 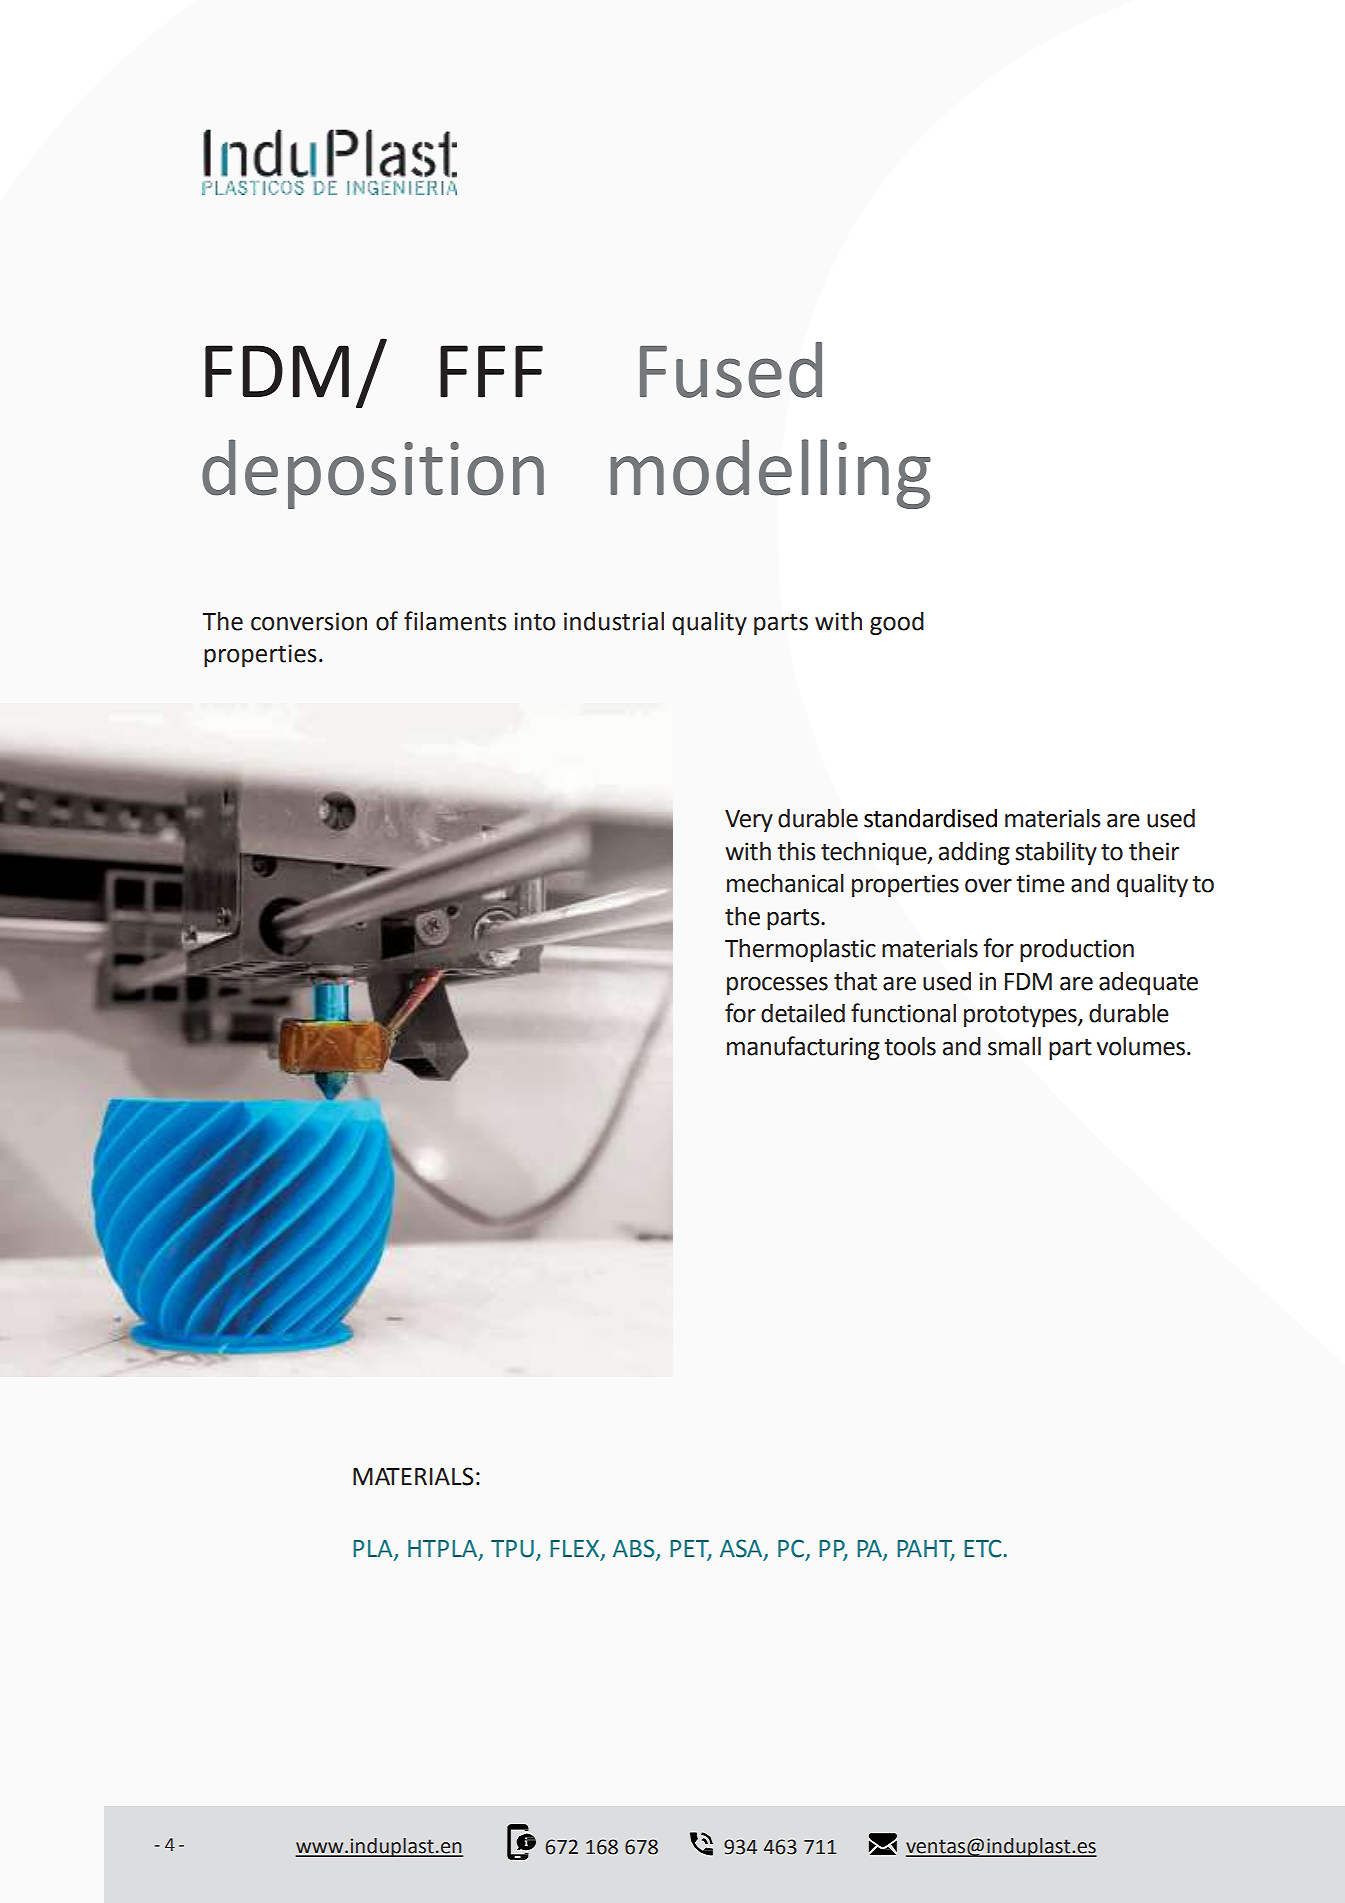 What do you see at coordinates (1014, 1046) in the document?
I see `small` at bounding box center [1014, 1046].
